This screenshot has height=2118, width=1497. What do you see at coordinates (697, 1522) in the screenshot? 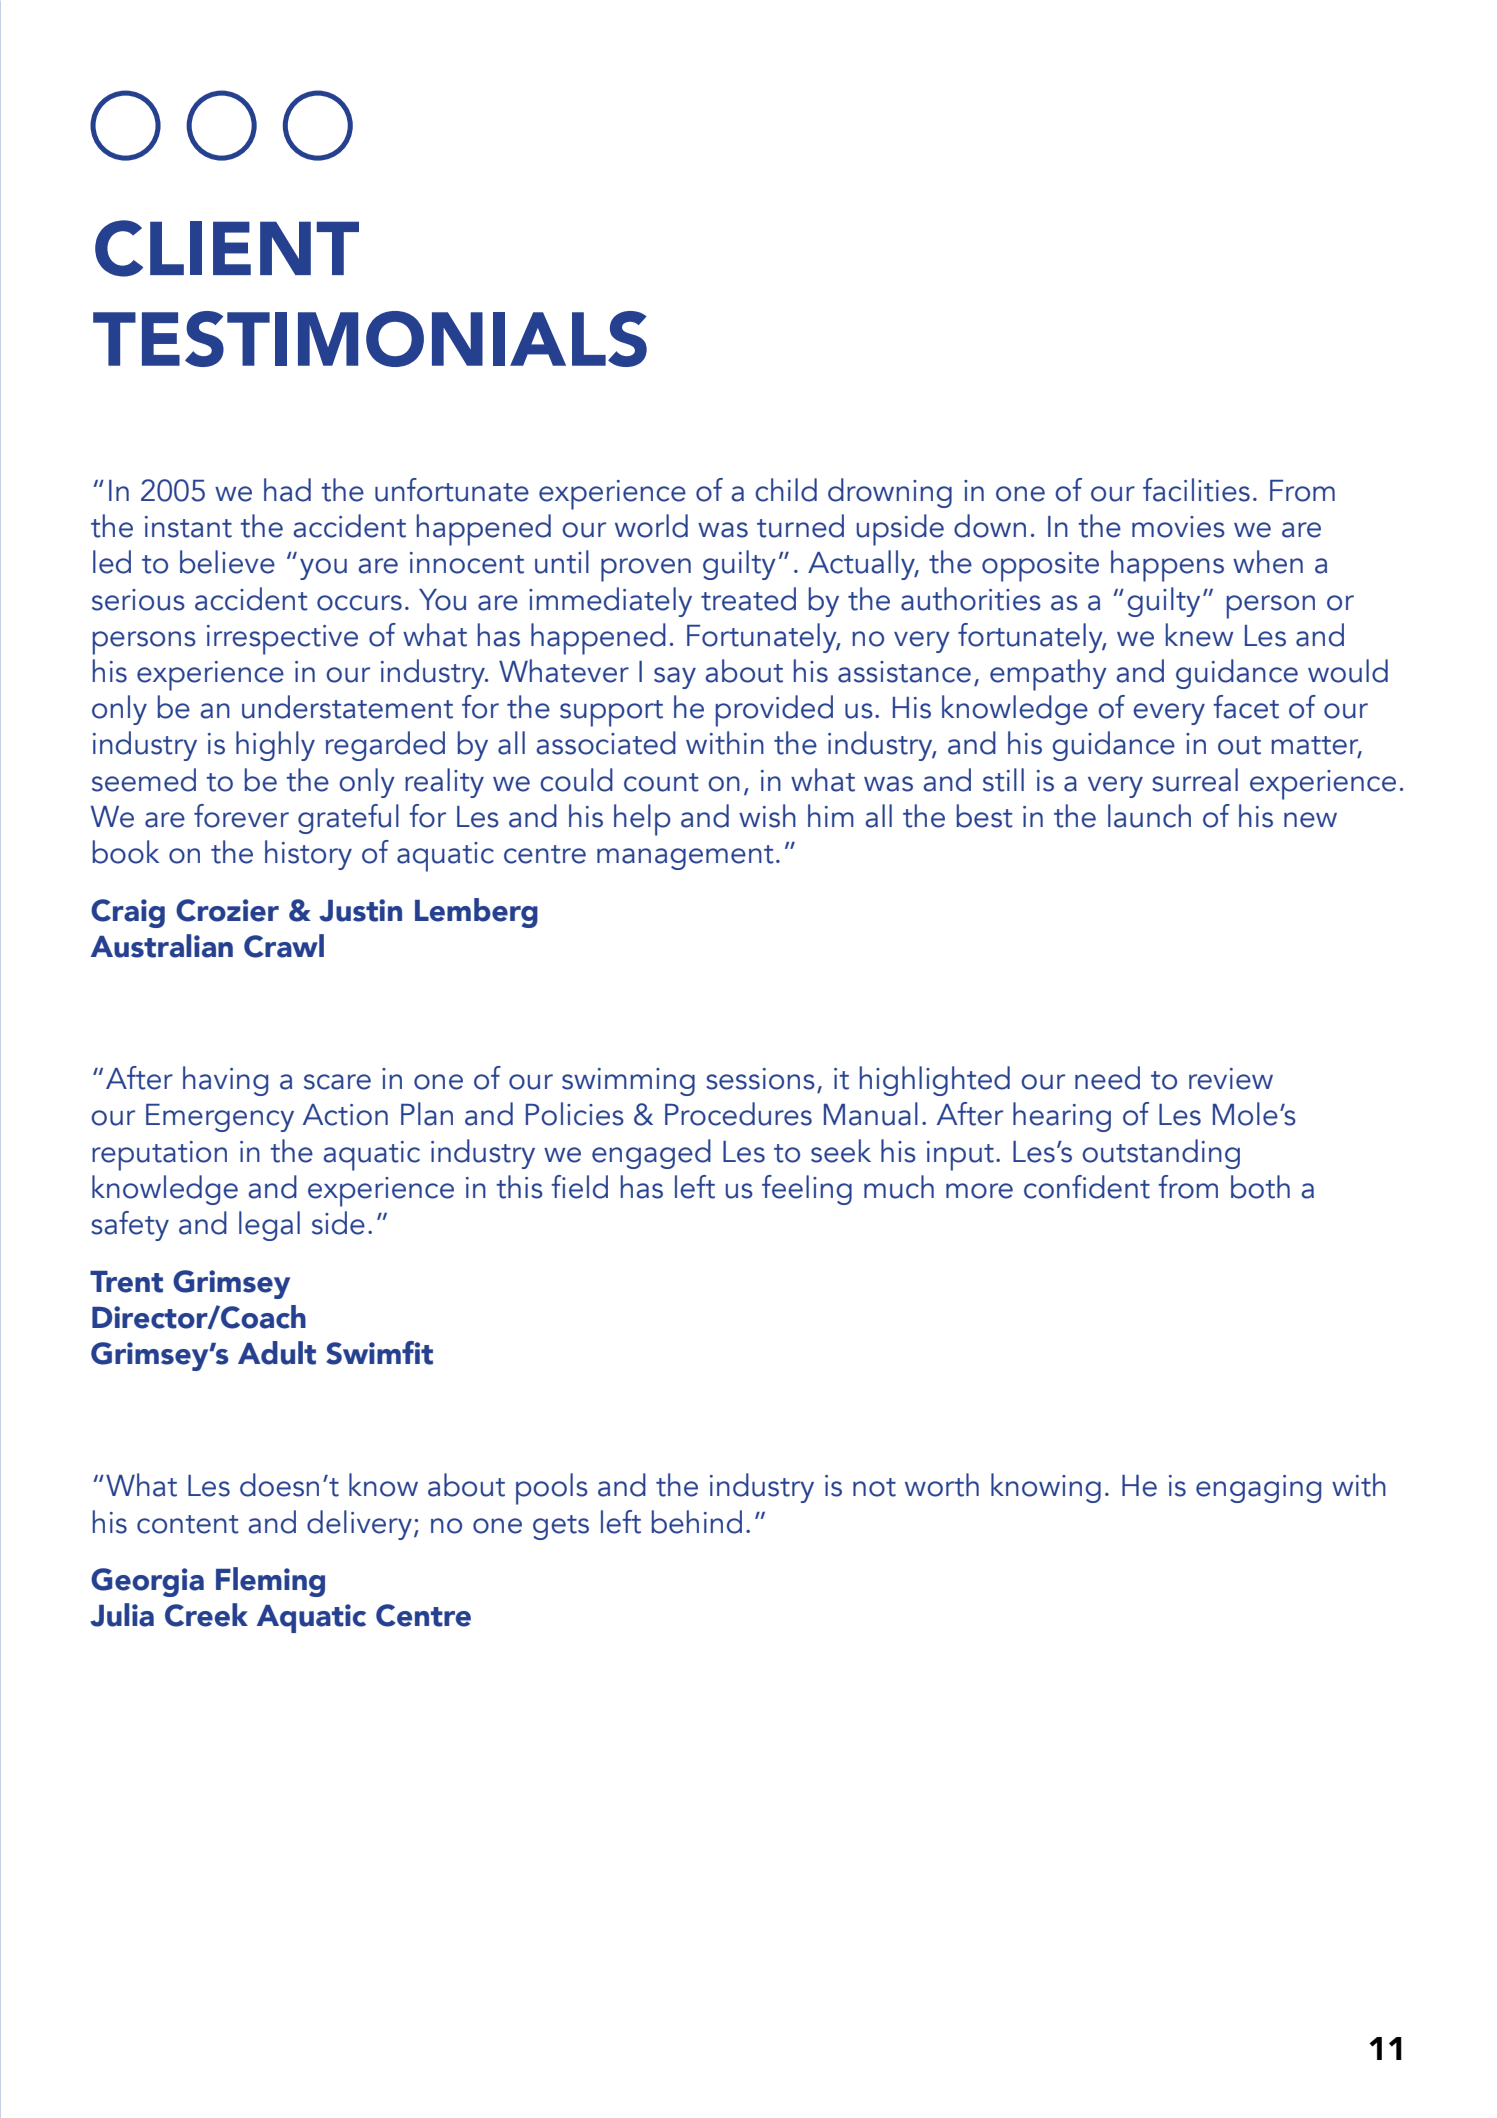
I see `behind` at bounding box center [697, 1522].
